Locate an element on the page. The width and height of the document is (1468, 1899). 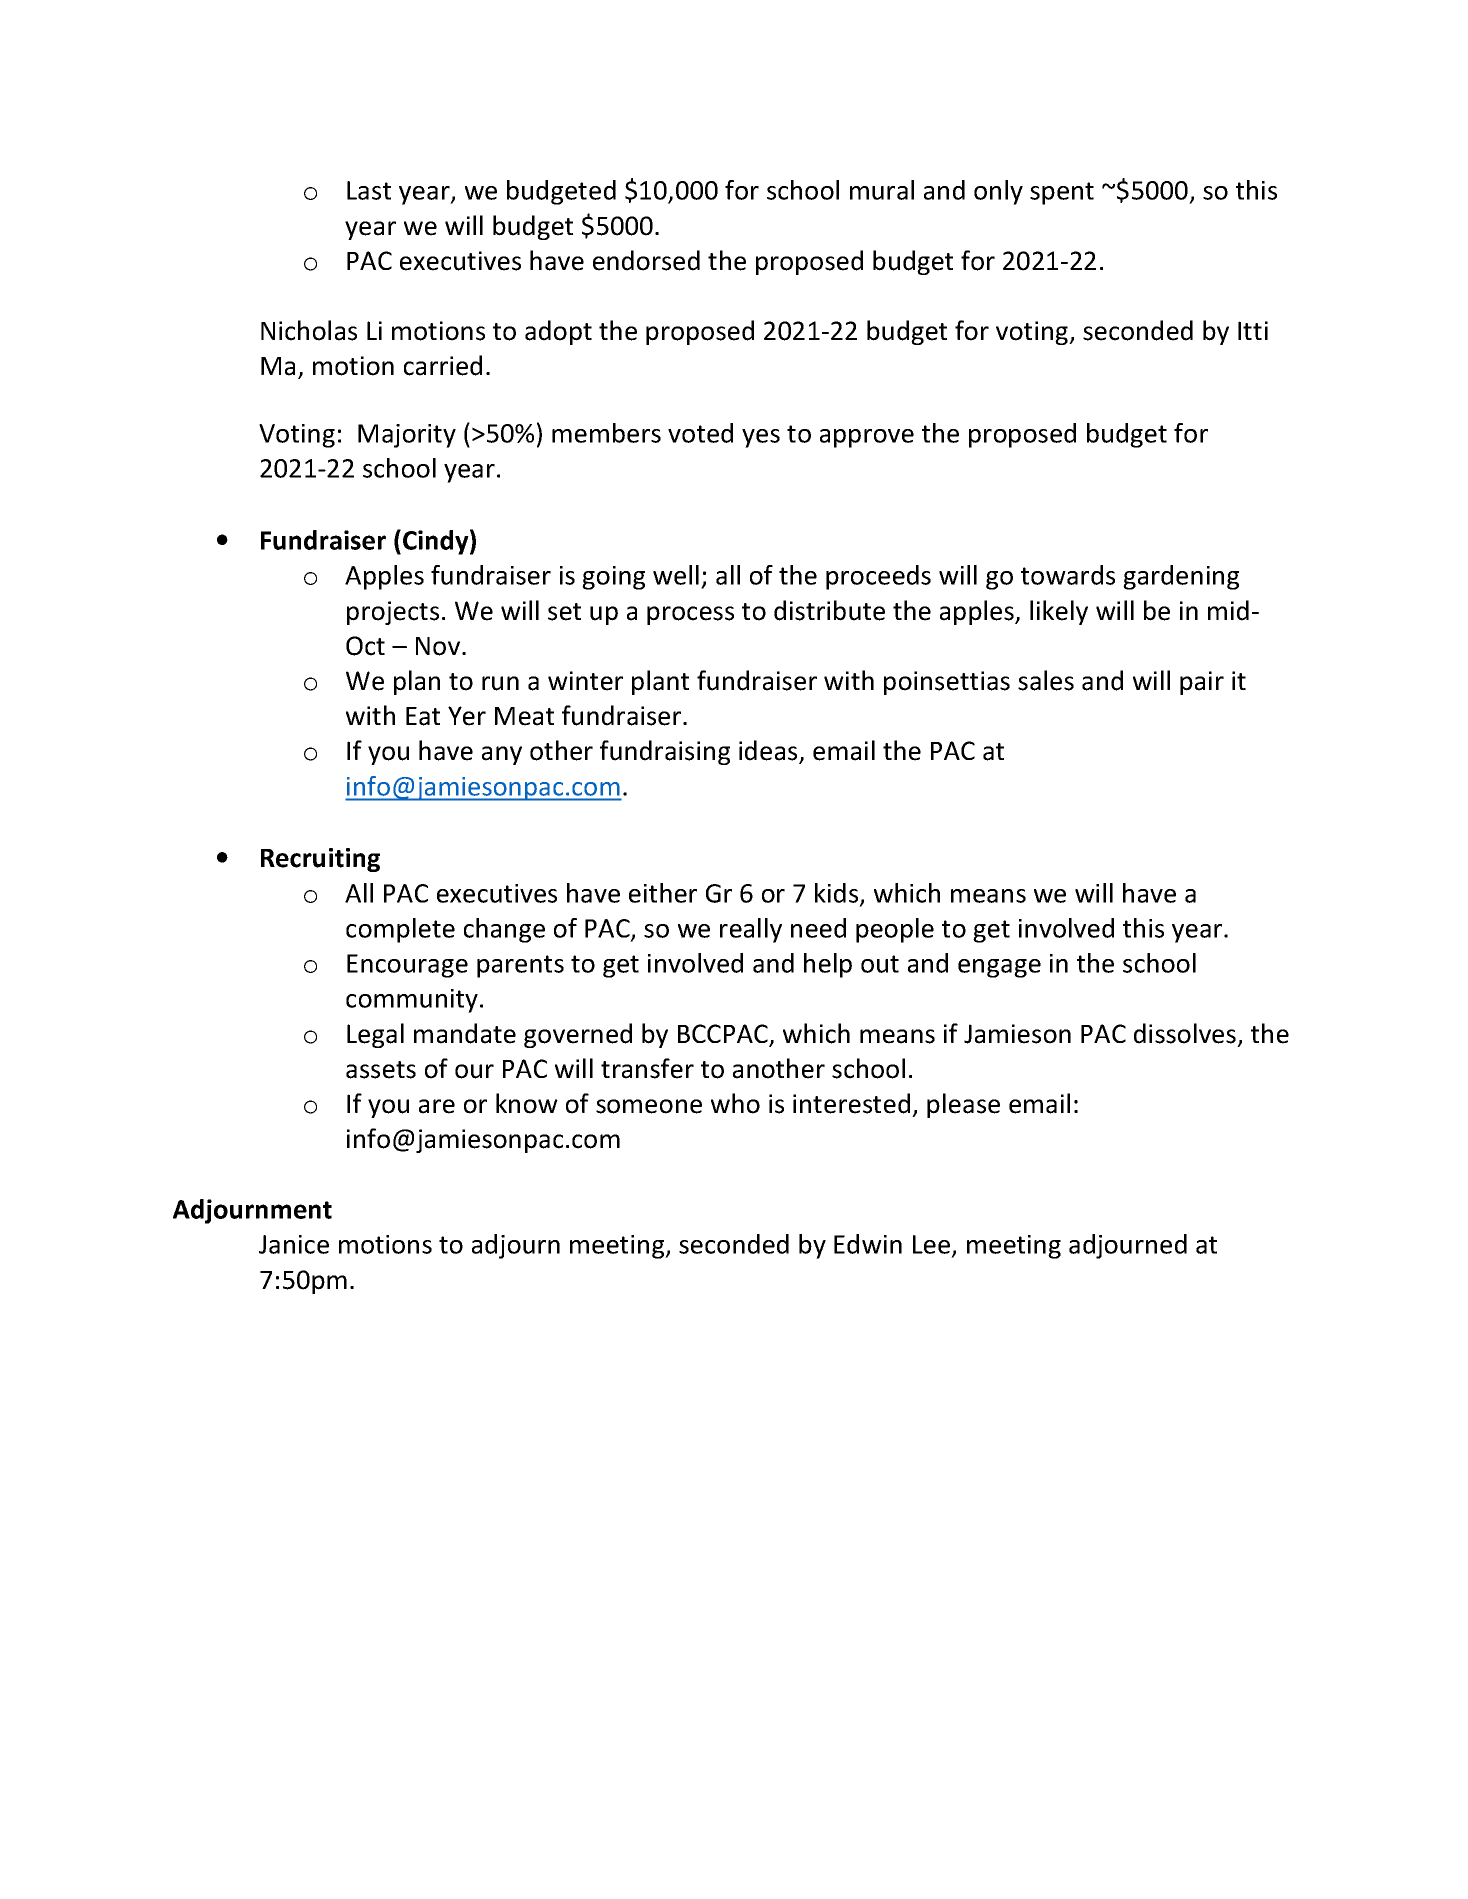
spent is located at coordinates (1062, 193).
